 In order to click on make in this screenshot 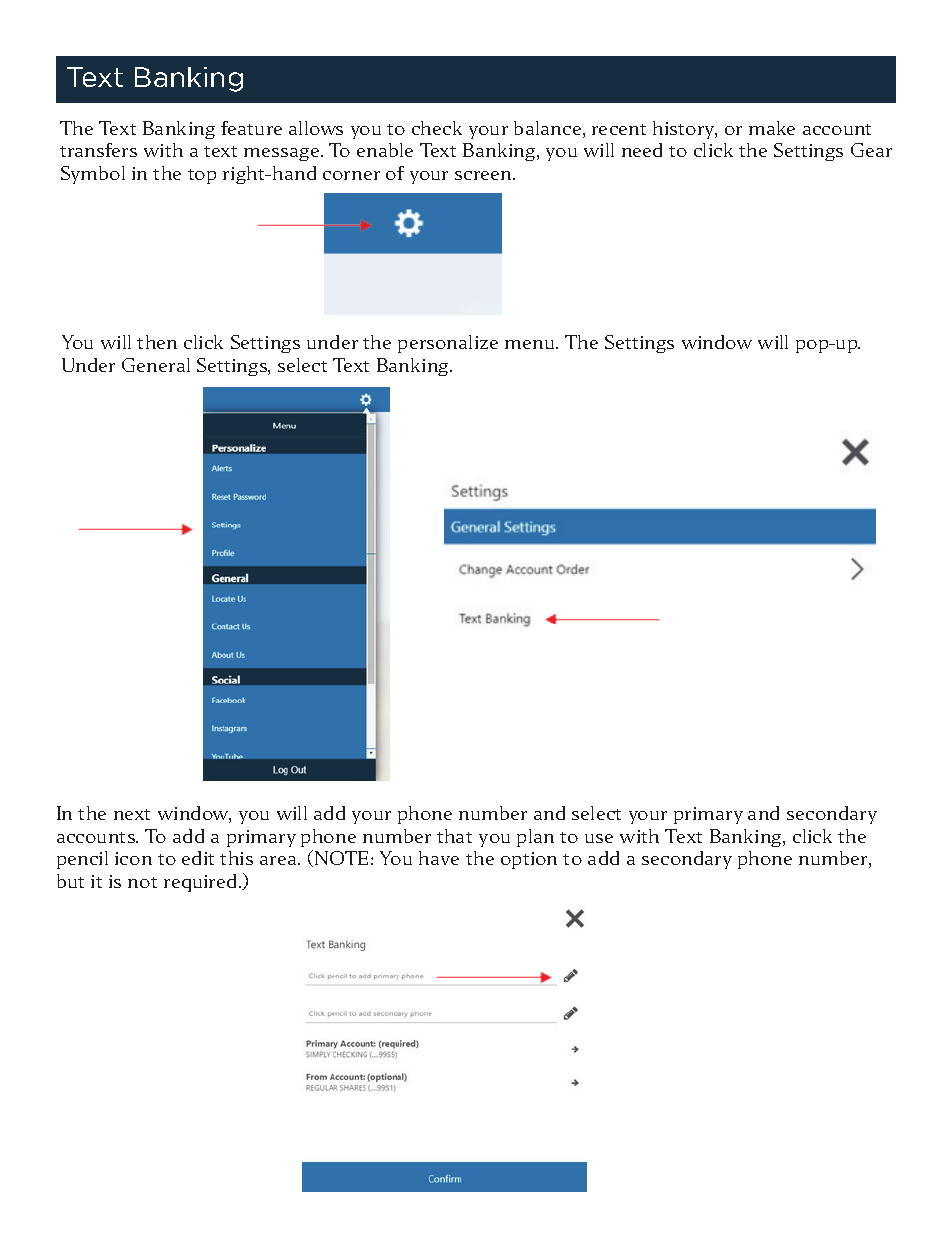, I will do `click(772, 128)`.
